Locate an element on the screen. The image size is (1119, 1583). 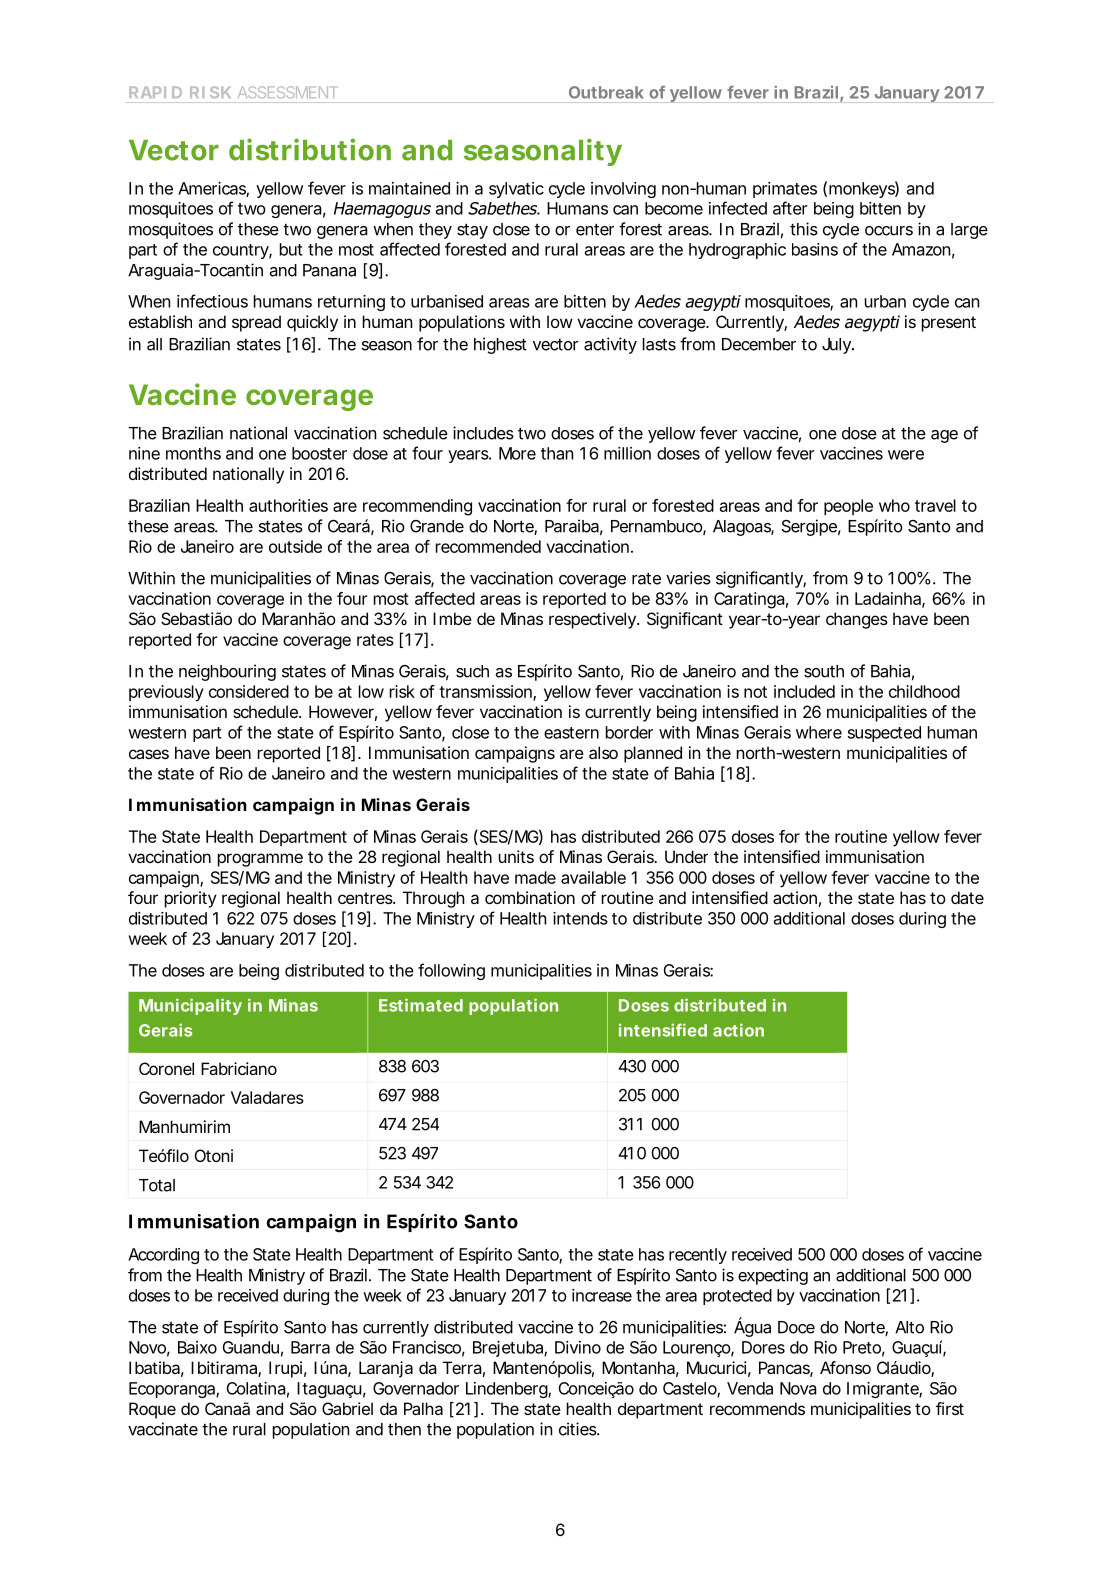
Outbreak is located at coordinates (606, 92).
